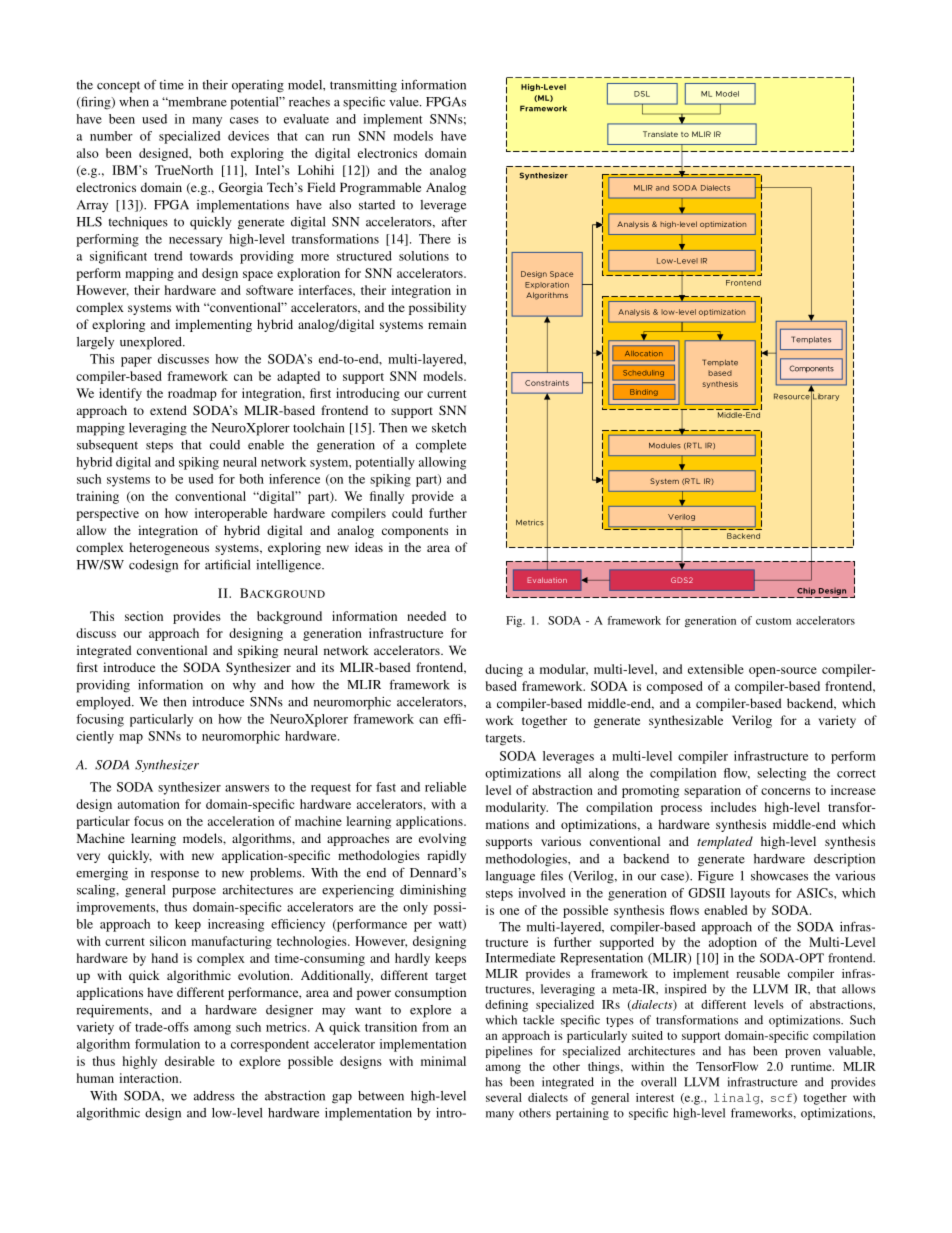 This screenshot has width=952, height=1233. Describe the element at coordinates (665, 446) in the screenshot. I see `Modules` at that location.
